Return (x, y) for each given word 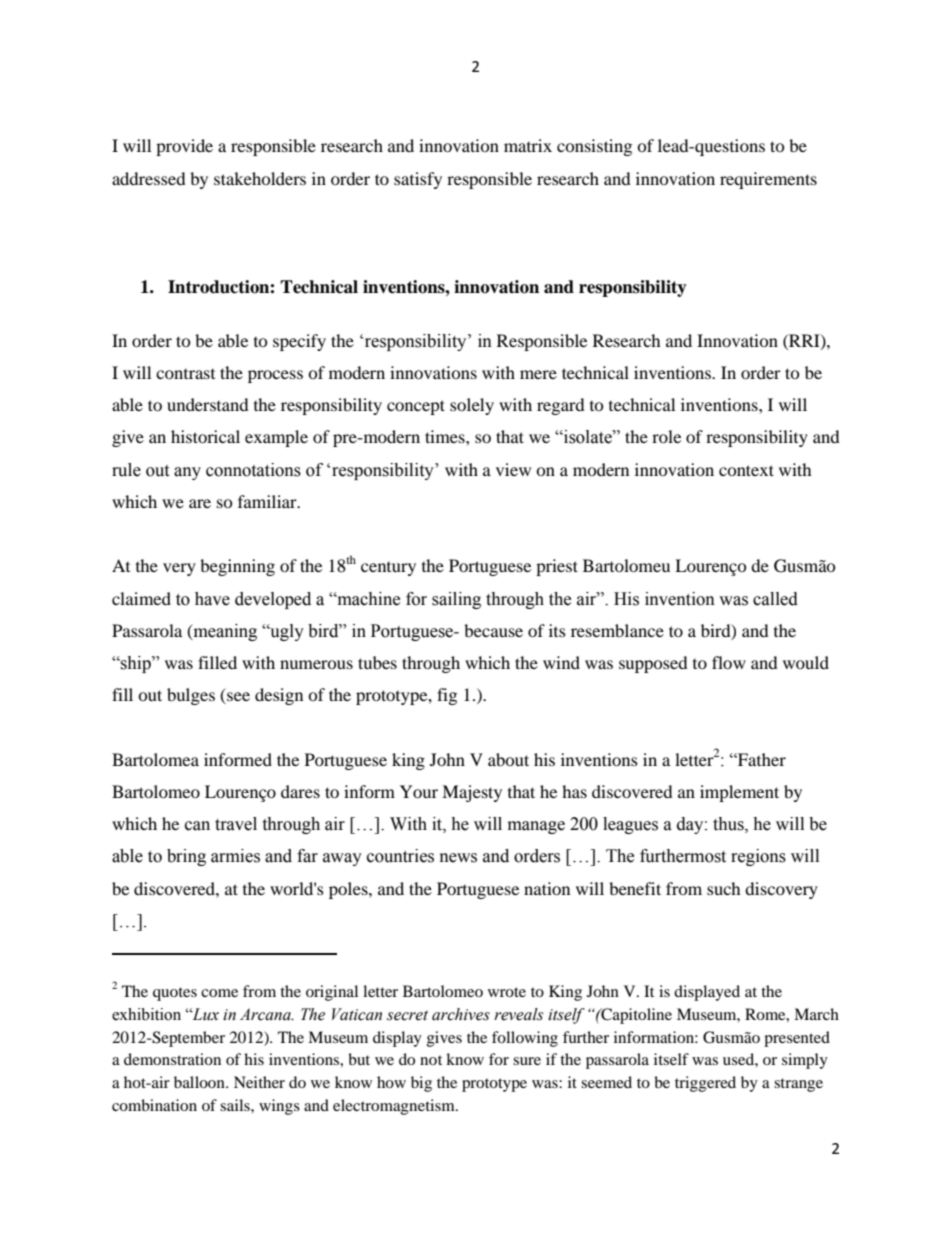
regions (758, 857)
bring (186, 857)
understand (208, 404)
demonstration (172, 1059)
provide (184, 147)
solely (472, 406)
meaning (224, 632)
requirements (768, 180)
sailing (456, 600)
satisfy (418, 180)
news (458, 858)
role (666, 436)
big (421, 1084)
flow (729, 662)
